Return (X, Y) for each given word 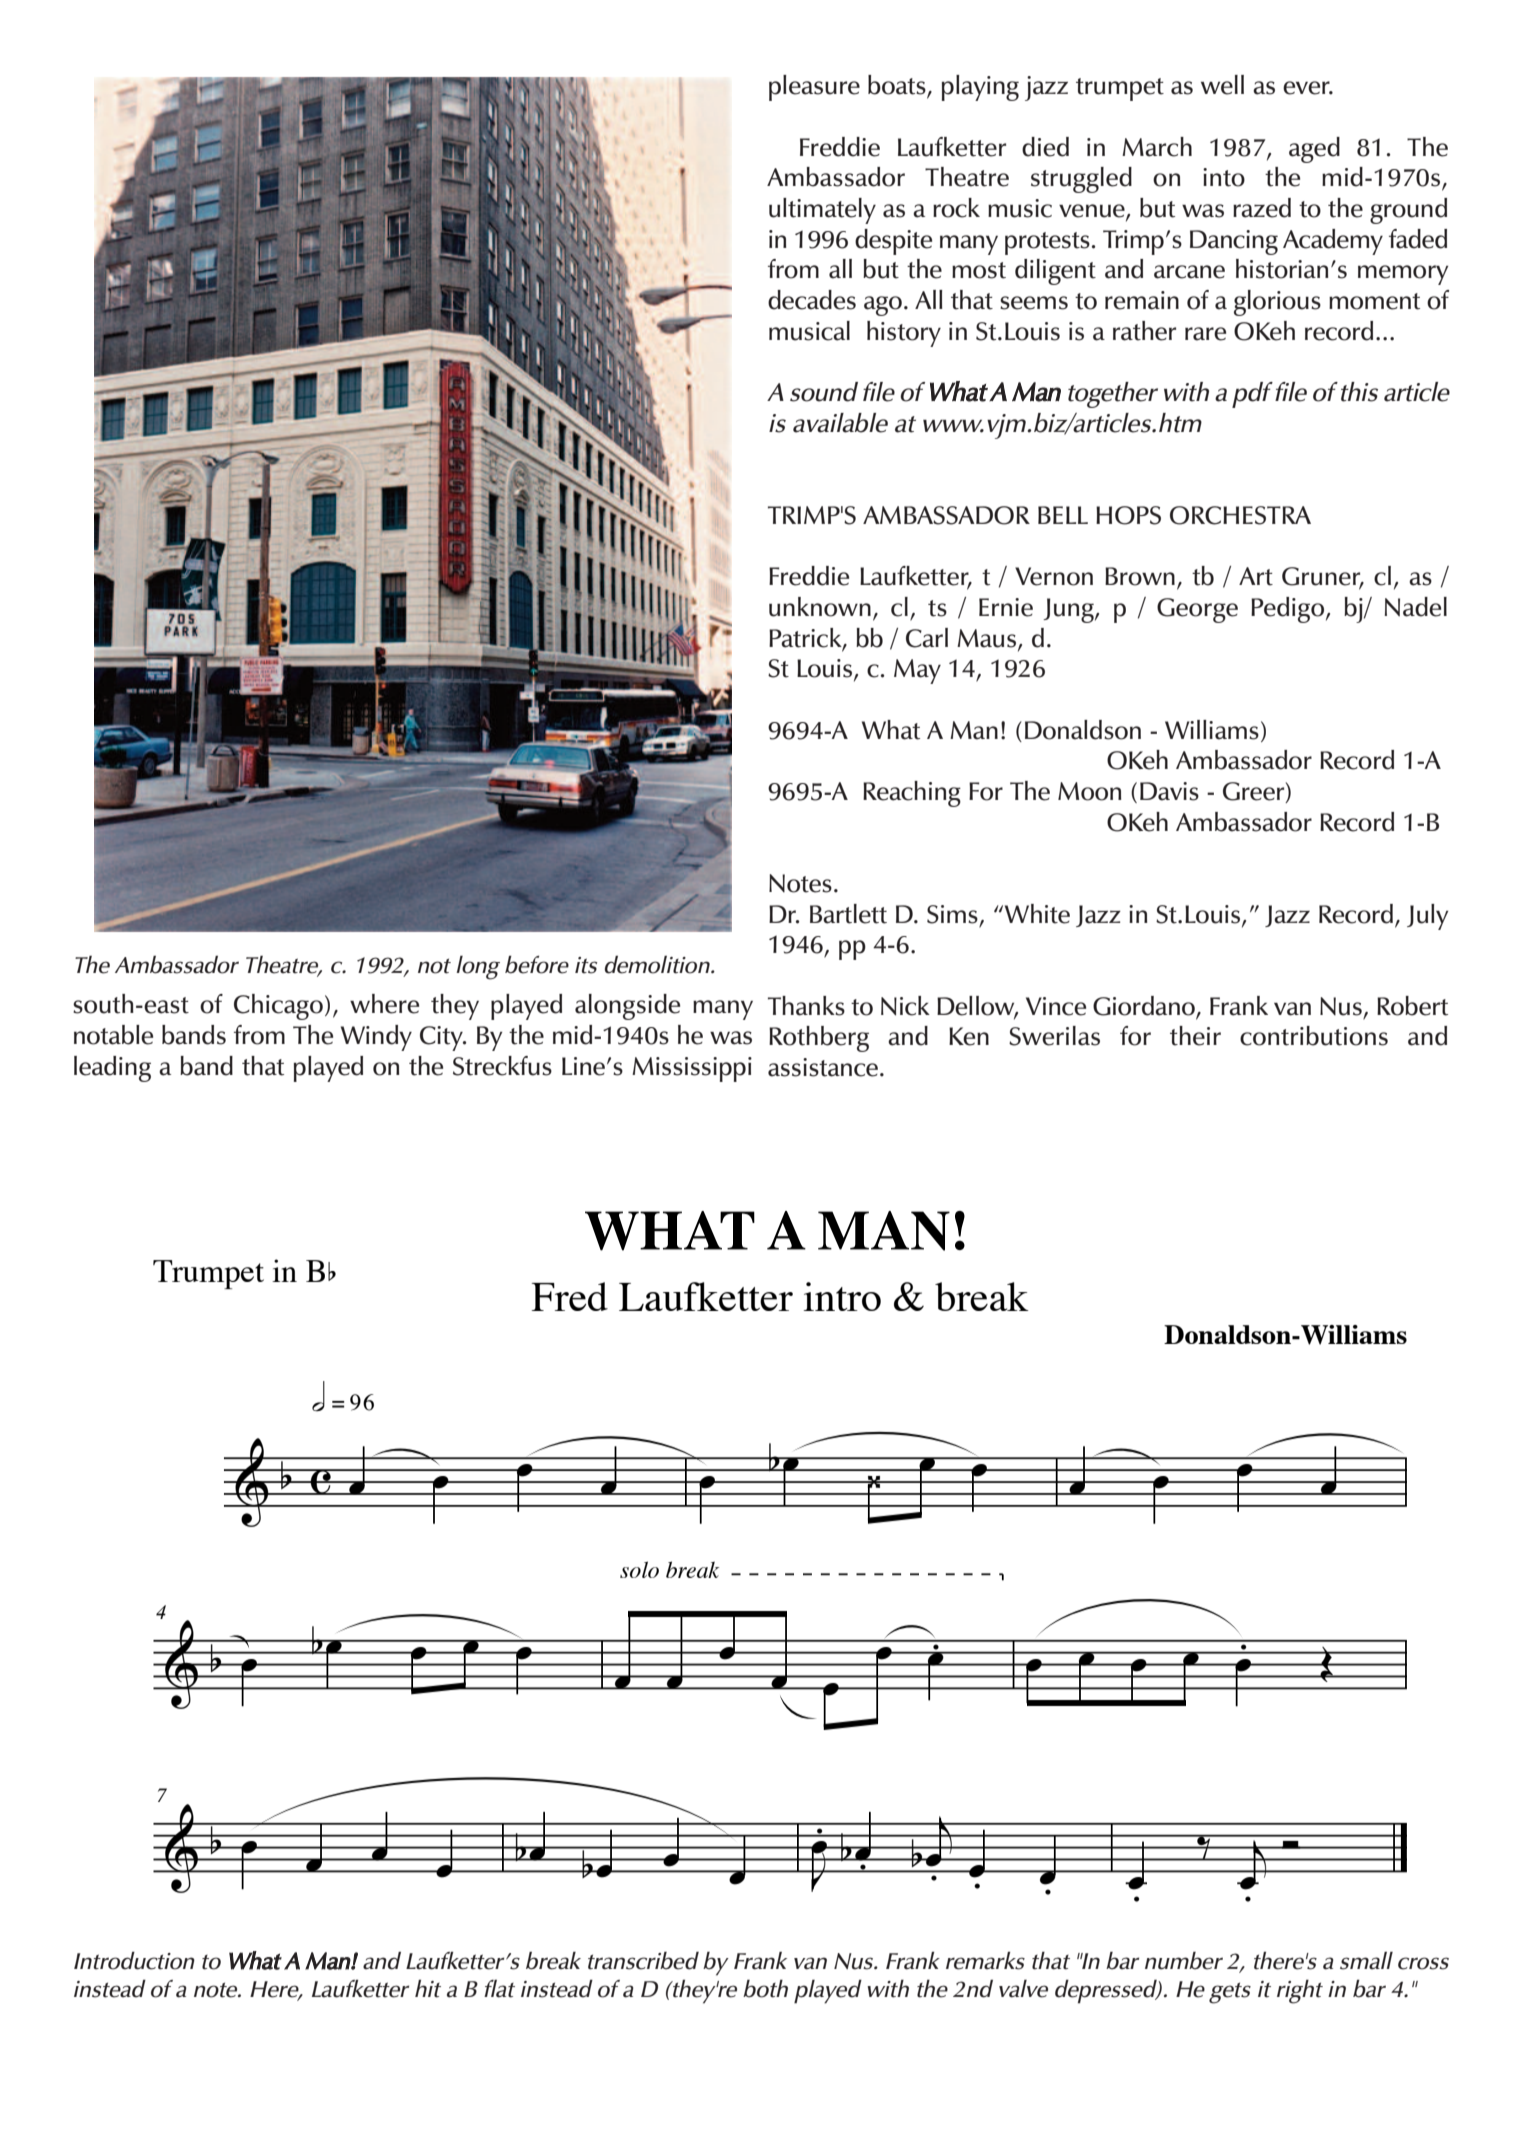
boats (898, 86)
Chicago (278, 1007)
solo (639, 1569)
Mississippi (692, 1069)
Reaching (912, 794)
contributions (1314, 1036)
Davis (1169, 791)
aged (1314, 150)
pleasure (814, 88)
